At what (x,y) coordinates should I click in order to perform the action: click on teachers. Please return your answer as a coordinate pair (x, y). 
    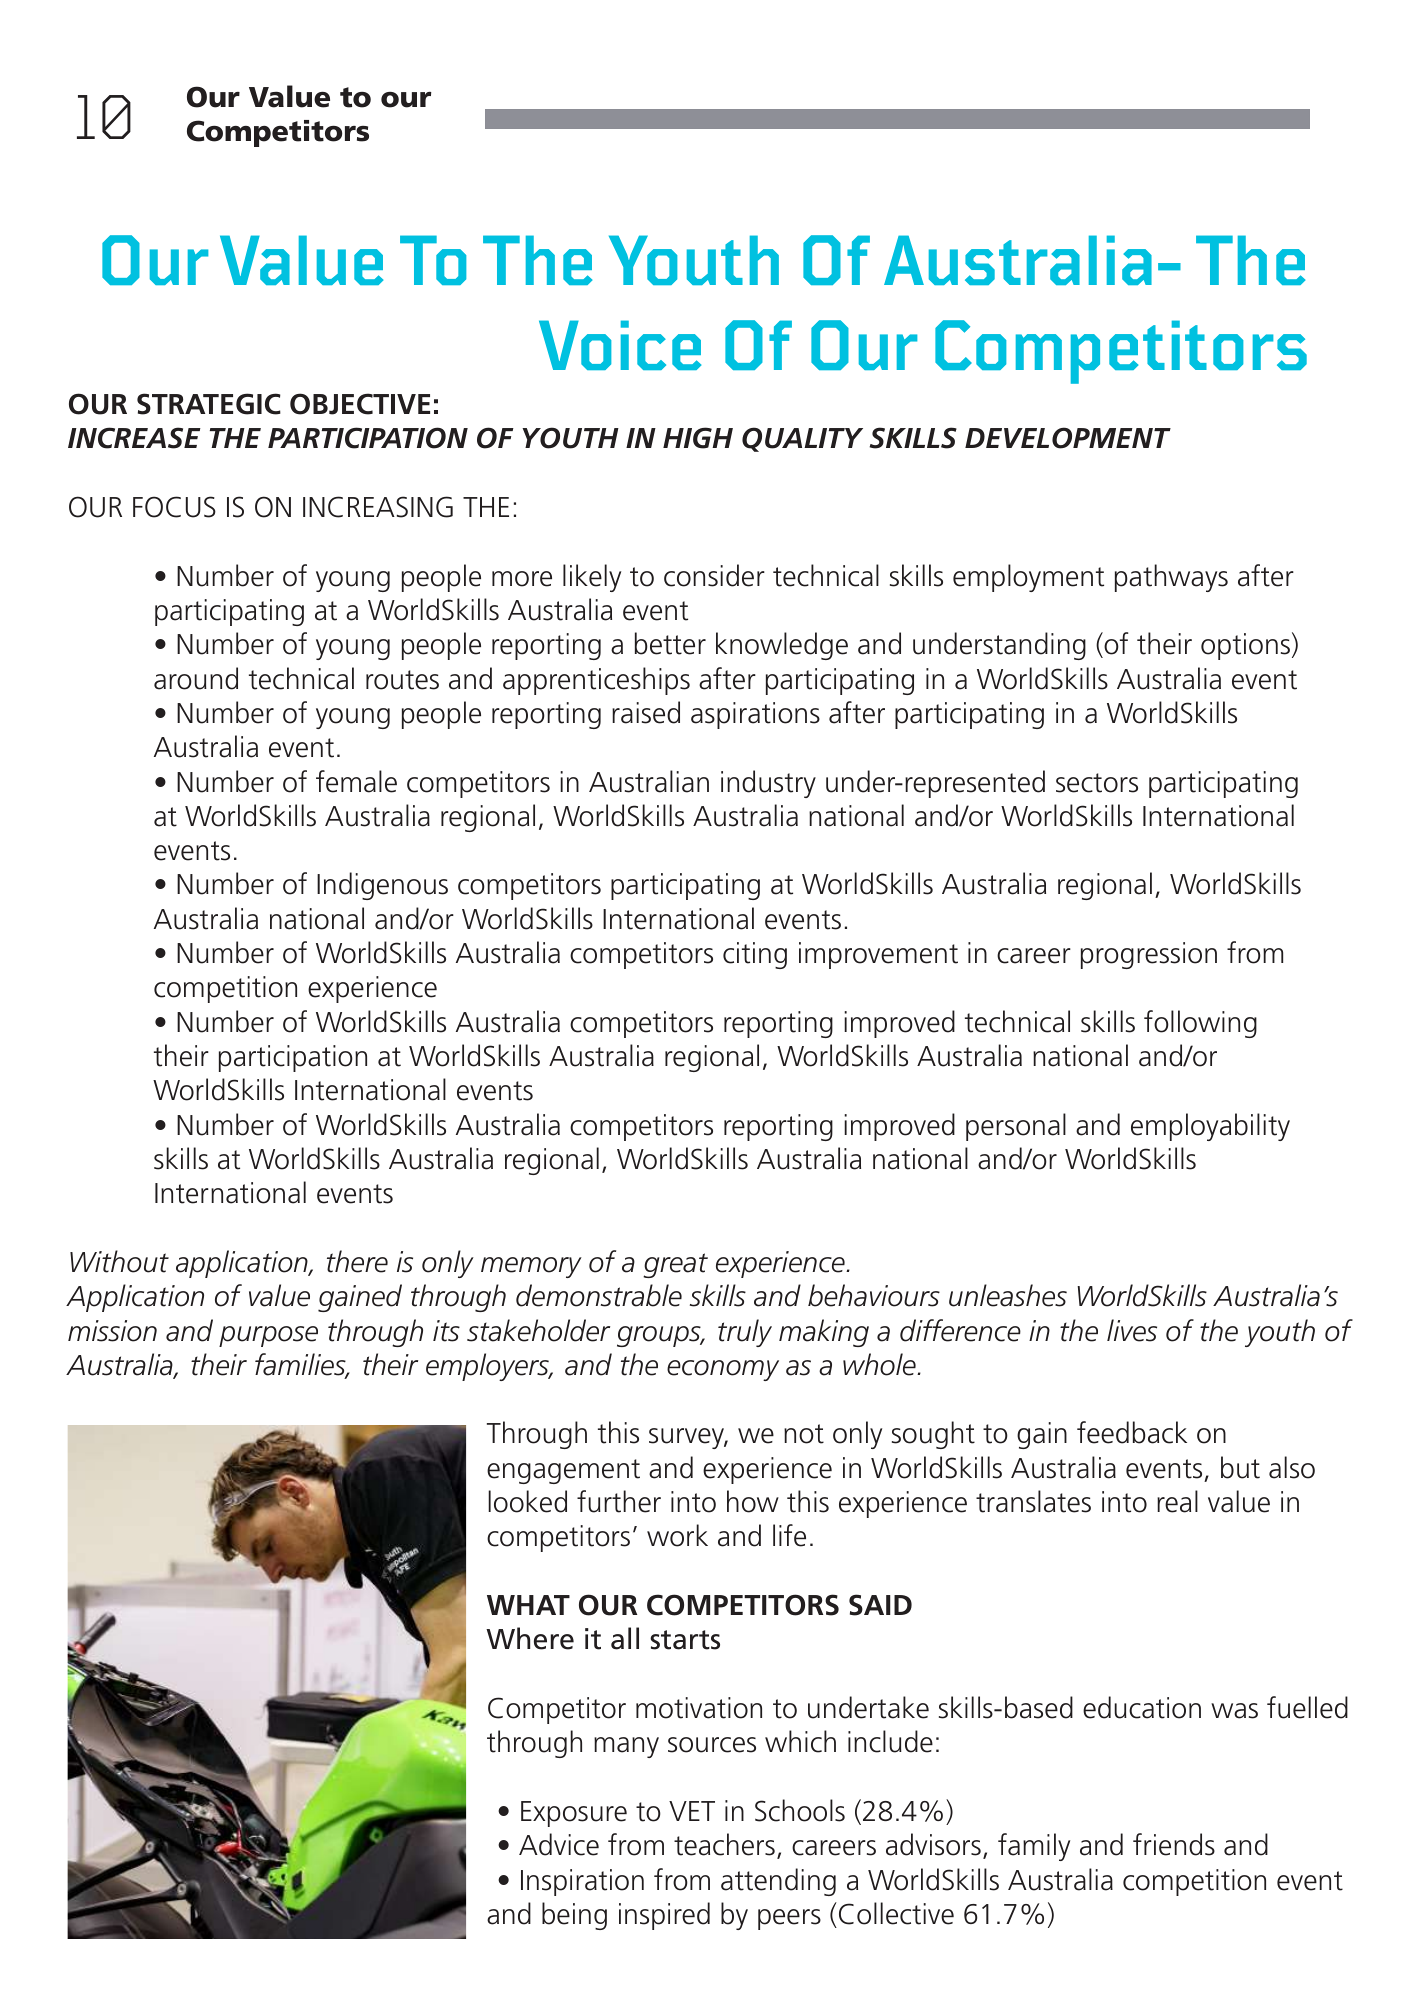
    Looking at the image, I should click on (724, 1844).
